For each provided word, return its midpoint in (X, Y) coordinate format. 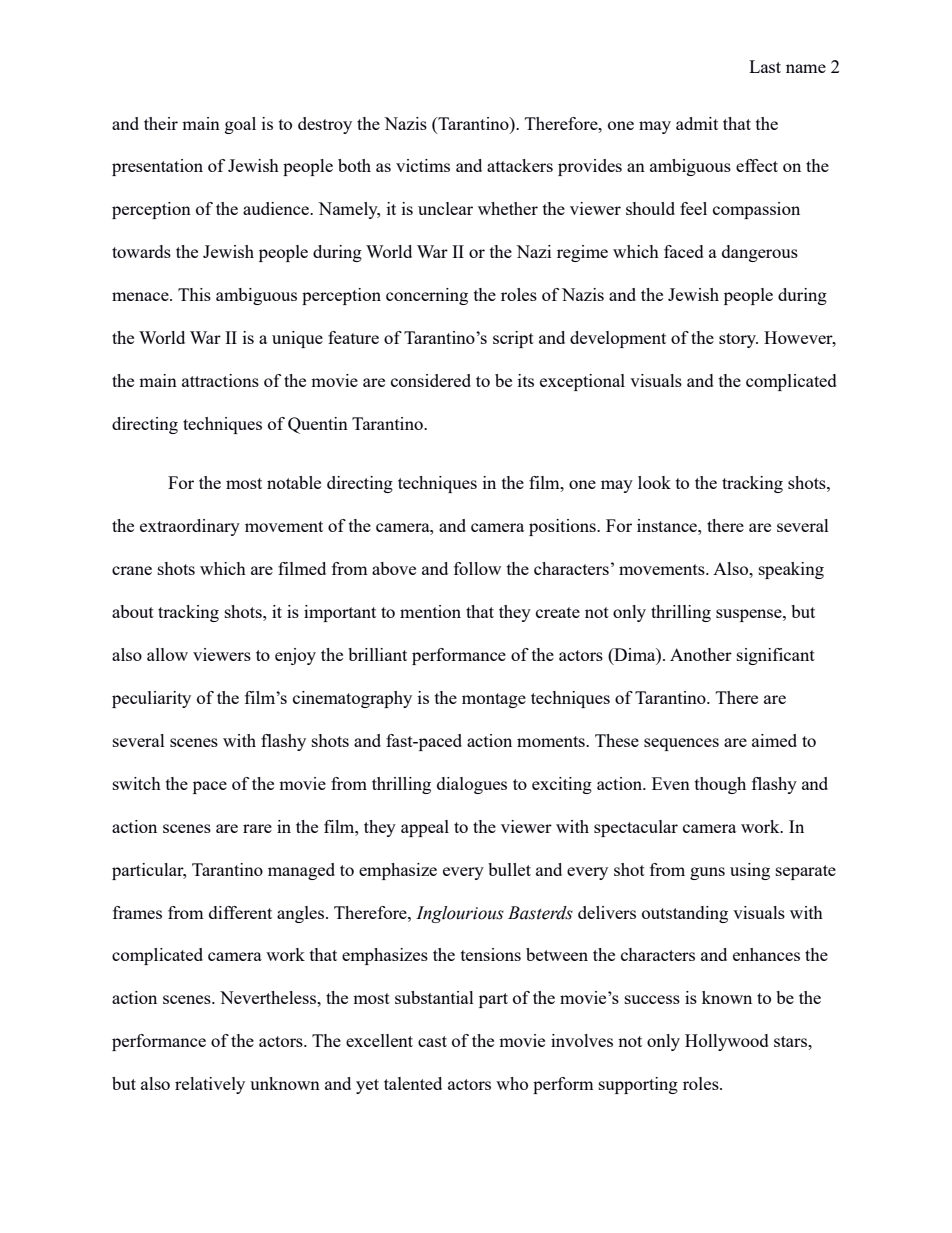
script (513, 339)
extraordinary (190, 527)
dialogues (472, 785)
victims (423, 165)
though (720, 785)
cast (432, 1041)
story (738, 340)
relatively (210, 1085)
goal (240, 125)
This (194, 294)
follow (477, 568)
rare (257, 828)
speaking (791, 570)
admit (697, 123)
